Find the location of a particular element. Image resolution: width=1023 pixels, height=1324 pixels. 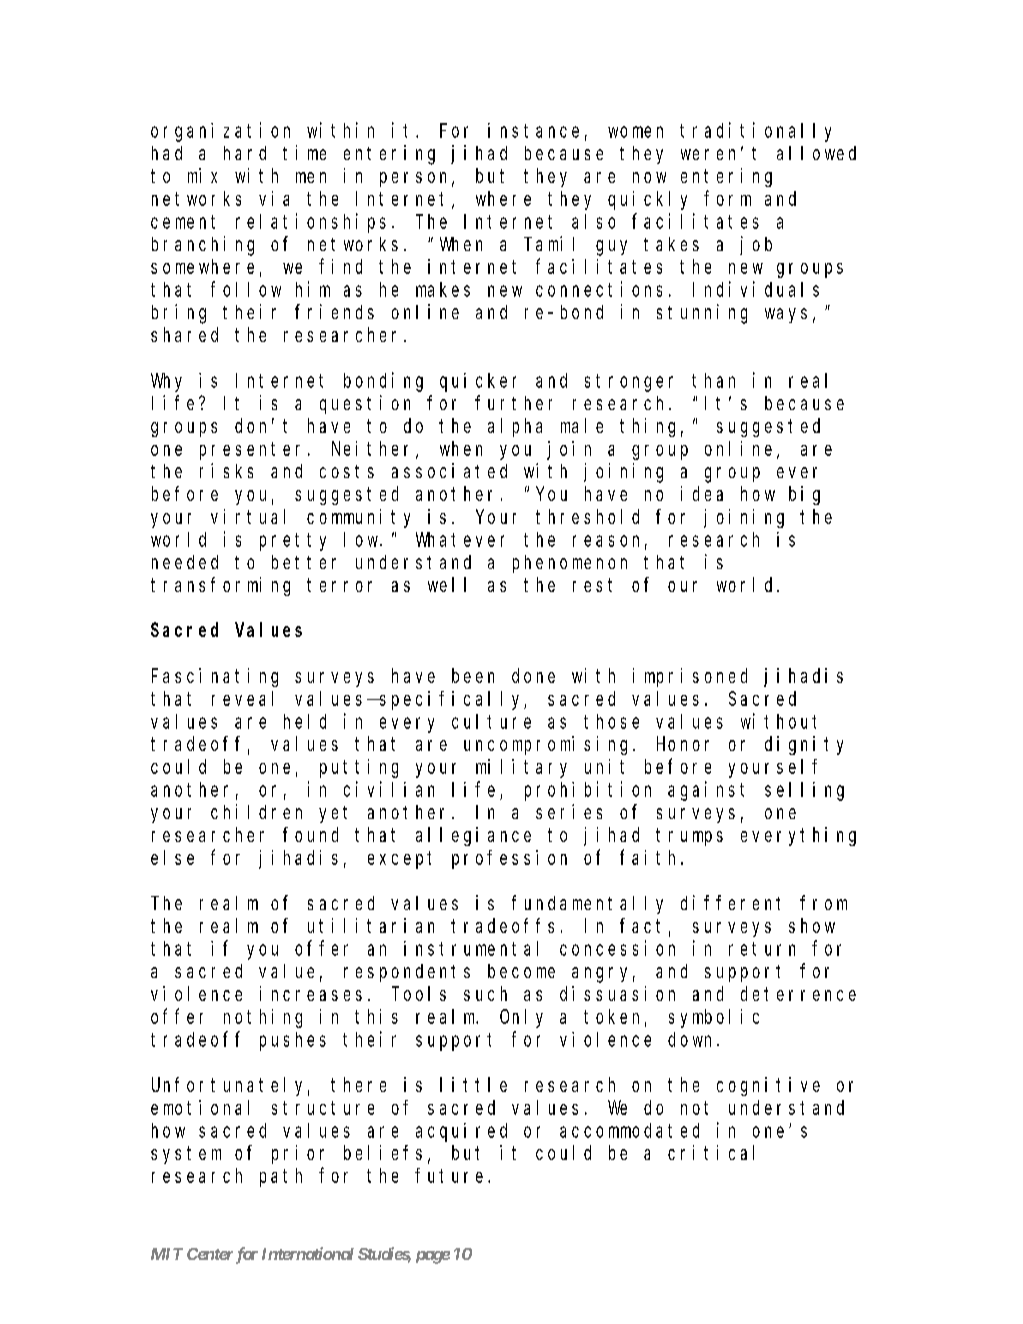

military is located at coordinates (521, 768).
